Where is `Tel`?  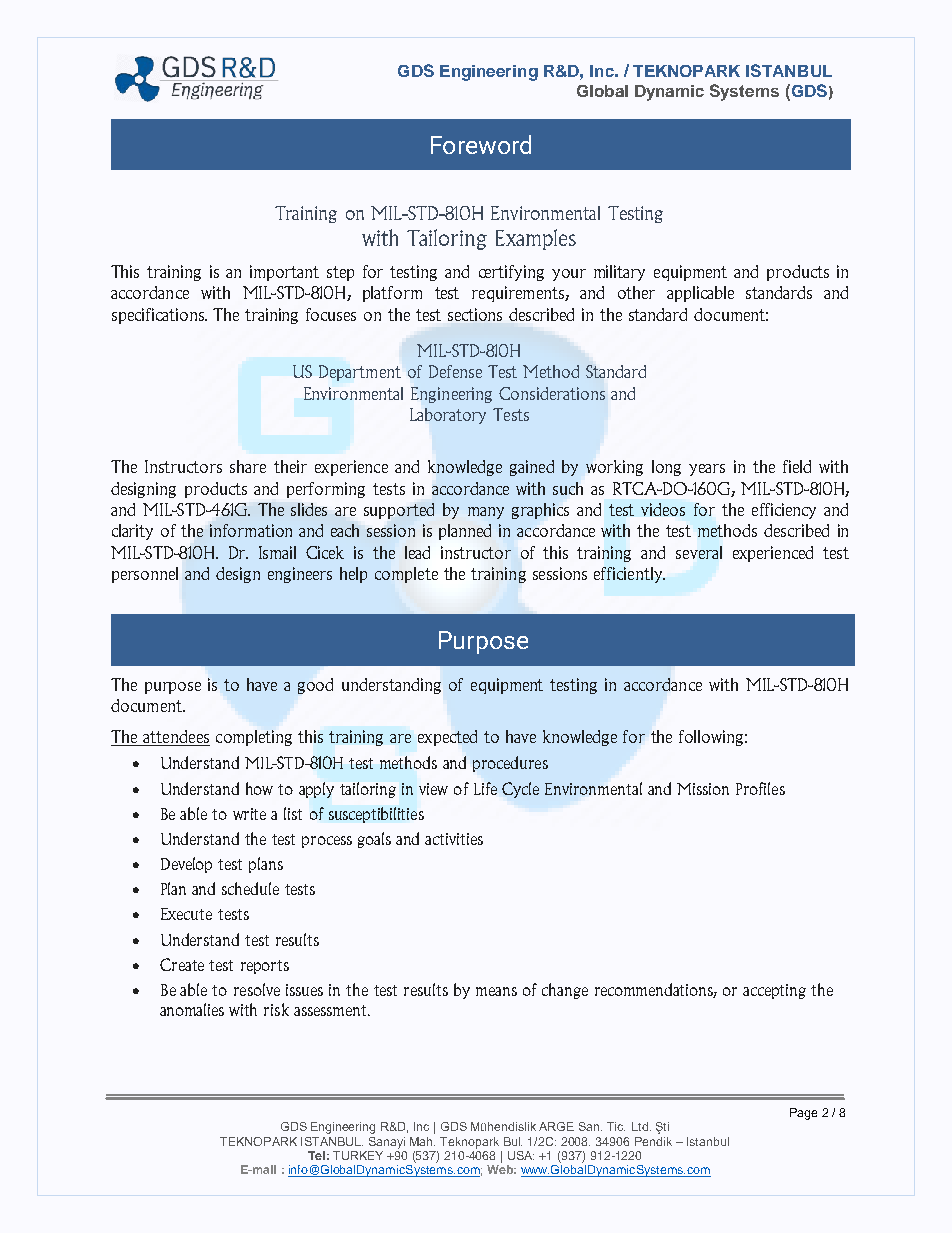 Tel is located at coordinates (316, 1155).
